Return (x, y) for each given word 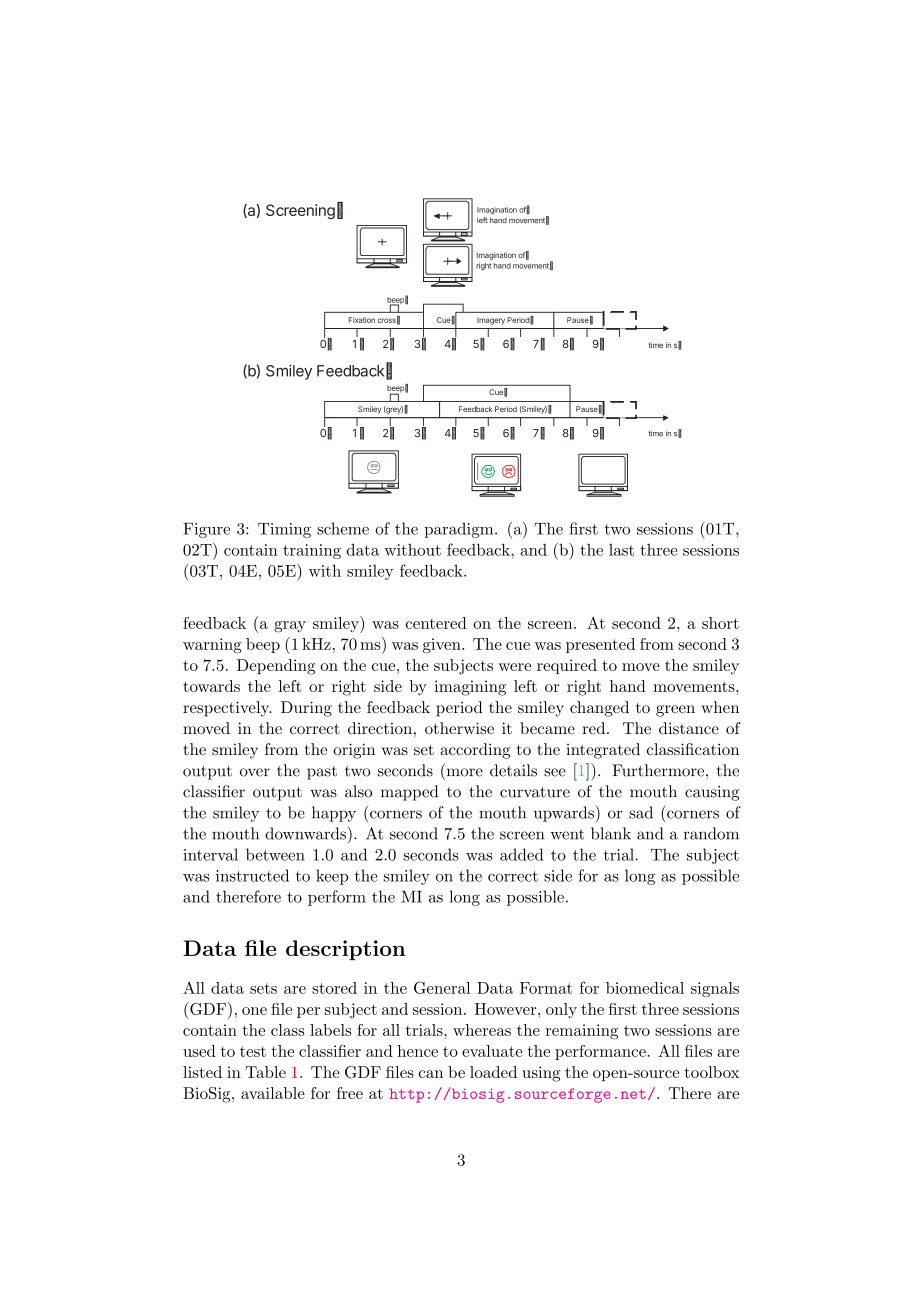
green (675, 711)
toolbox (712, 1072)
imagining (470, 688)
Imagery (491, 321)
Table (265, 1072)
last (621, 550)
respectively (227, 709)
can (431, 1074)
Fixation (362, 320)
